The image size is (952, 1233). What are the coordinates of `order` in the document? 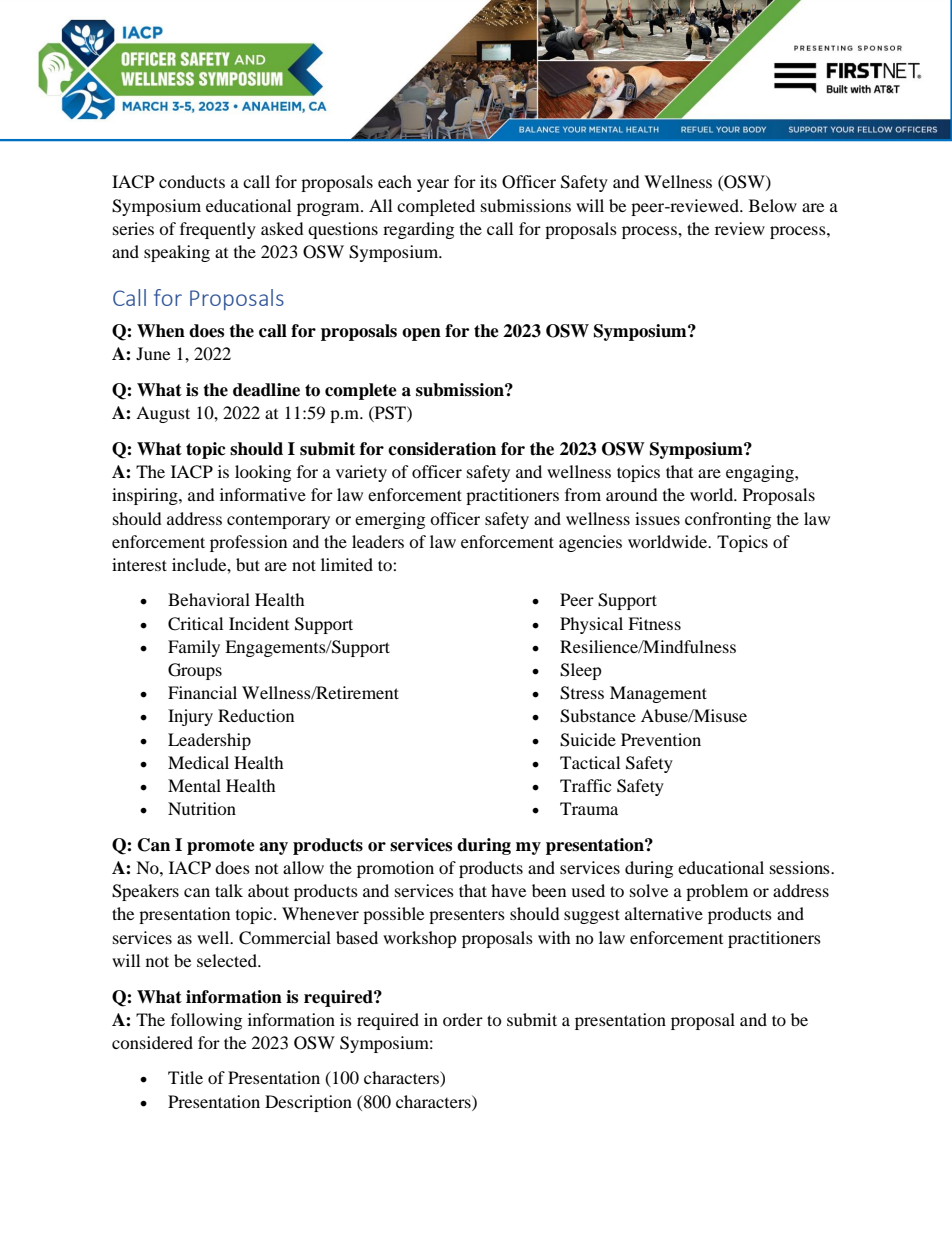 It's located at (463, 1019).
